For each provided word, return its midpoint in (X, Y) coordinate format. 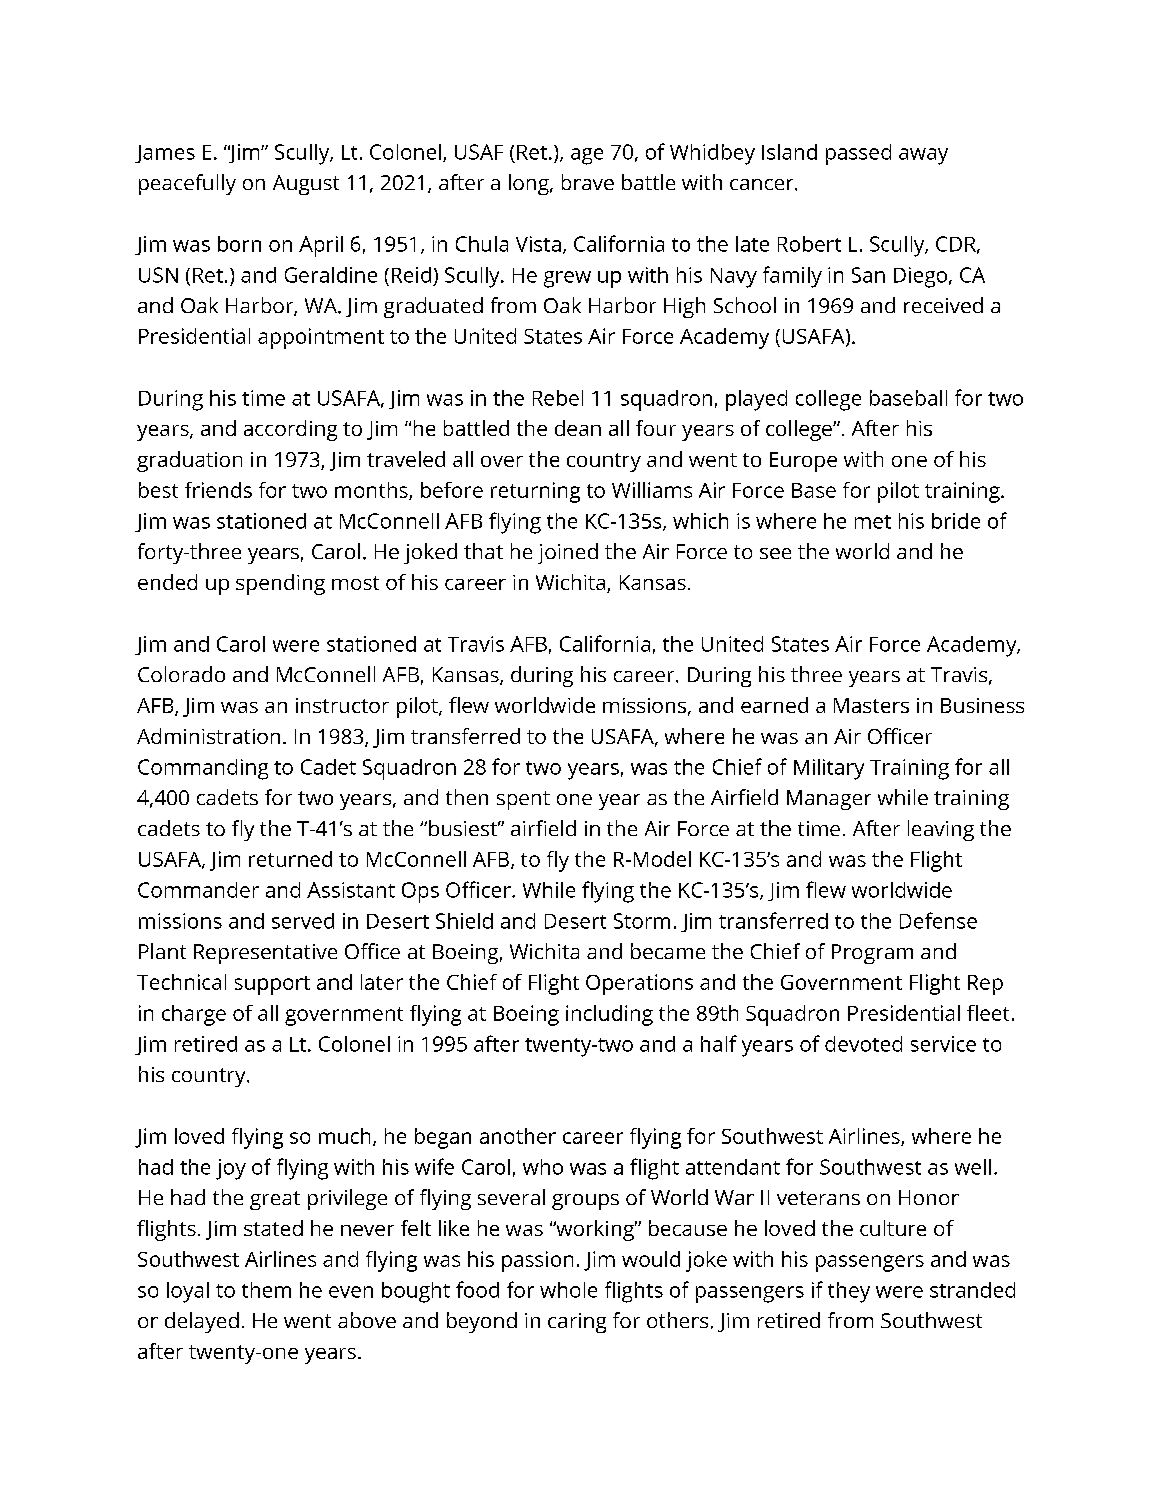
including (609, 1015)
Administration (208, 736)
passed (858, 154)
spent (523, 800)
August (306, 185)
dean (578, 428)
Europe (803, 462)
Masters (871, 705)
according (290, 430)
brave (588, 182)
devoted (863, 1044)
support (272, 985)
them (266, 1290)
